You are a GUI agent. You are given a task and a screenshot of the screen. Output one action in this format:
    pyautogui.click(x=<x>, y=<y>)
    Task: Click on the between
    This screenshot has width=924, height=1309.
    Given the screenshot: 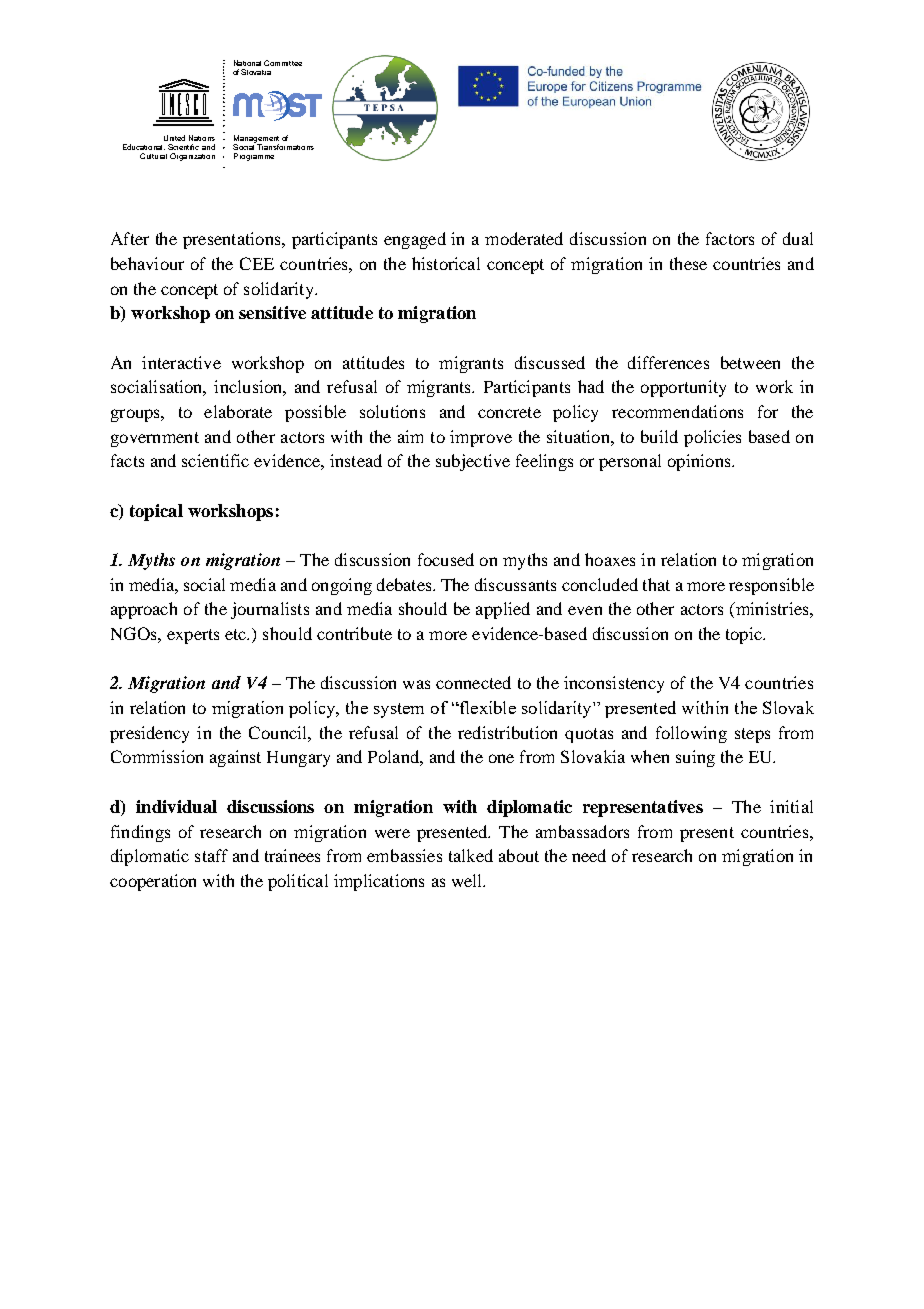 What is the action you would take?
    pyautogui.click(x=750, y=362)
